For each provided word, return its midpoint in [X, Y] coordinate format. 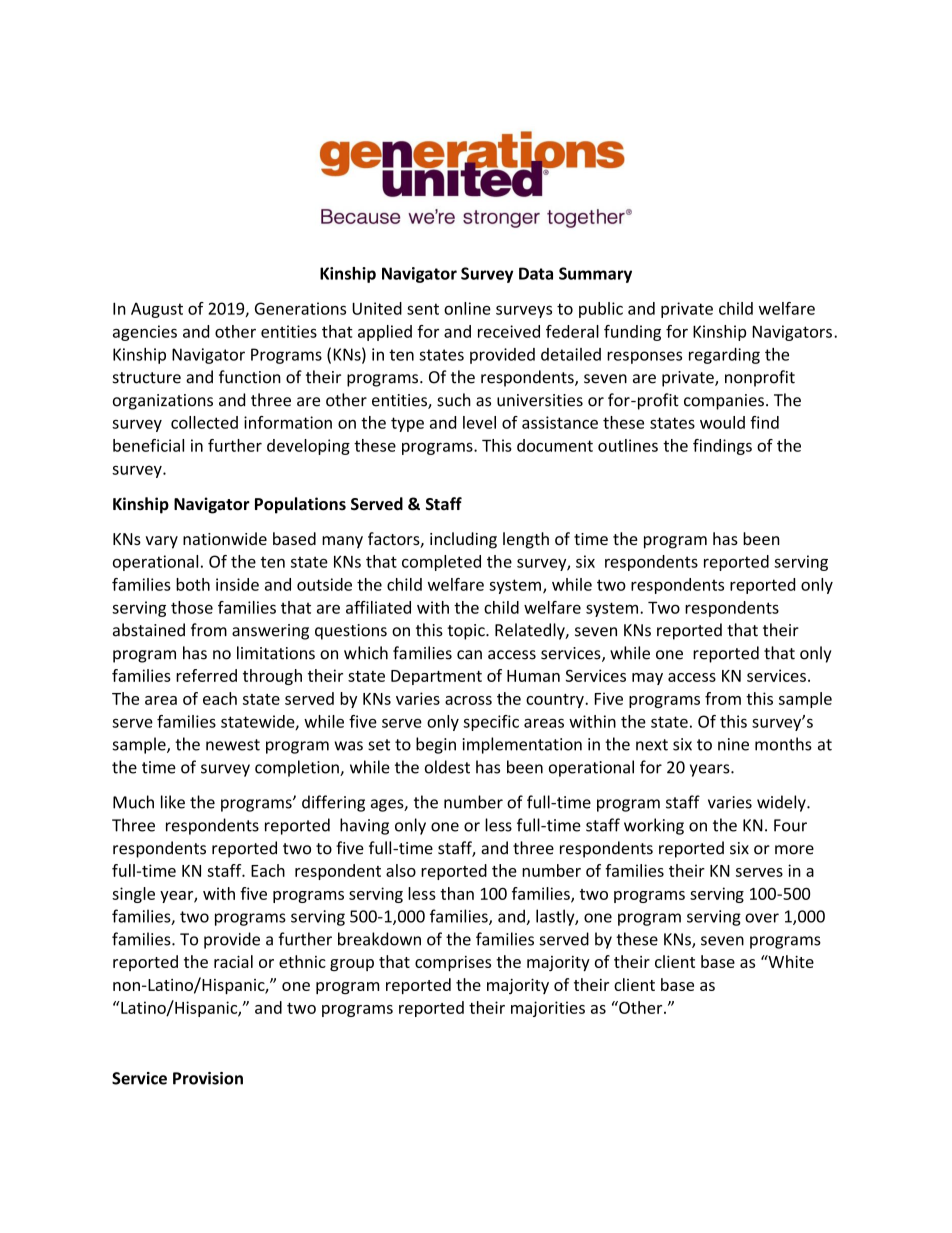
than [457, 893]
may [647, 679]
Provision [208, 1078]
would [722, 422]
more [794, 850]
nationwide [225, 538]
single [133, 895]
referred [206, 675]
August [157, 310]
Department [436, 677]
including [463, 540]
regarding [724, 356]
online [467, 308]
